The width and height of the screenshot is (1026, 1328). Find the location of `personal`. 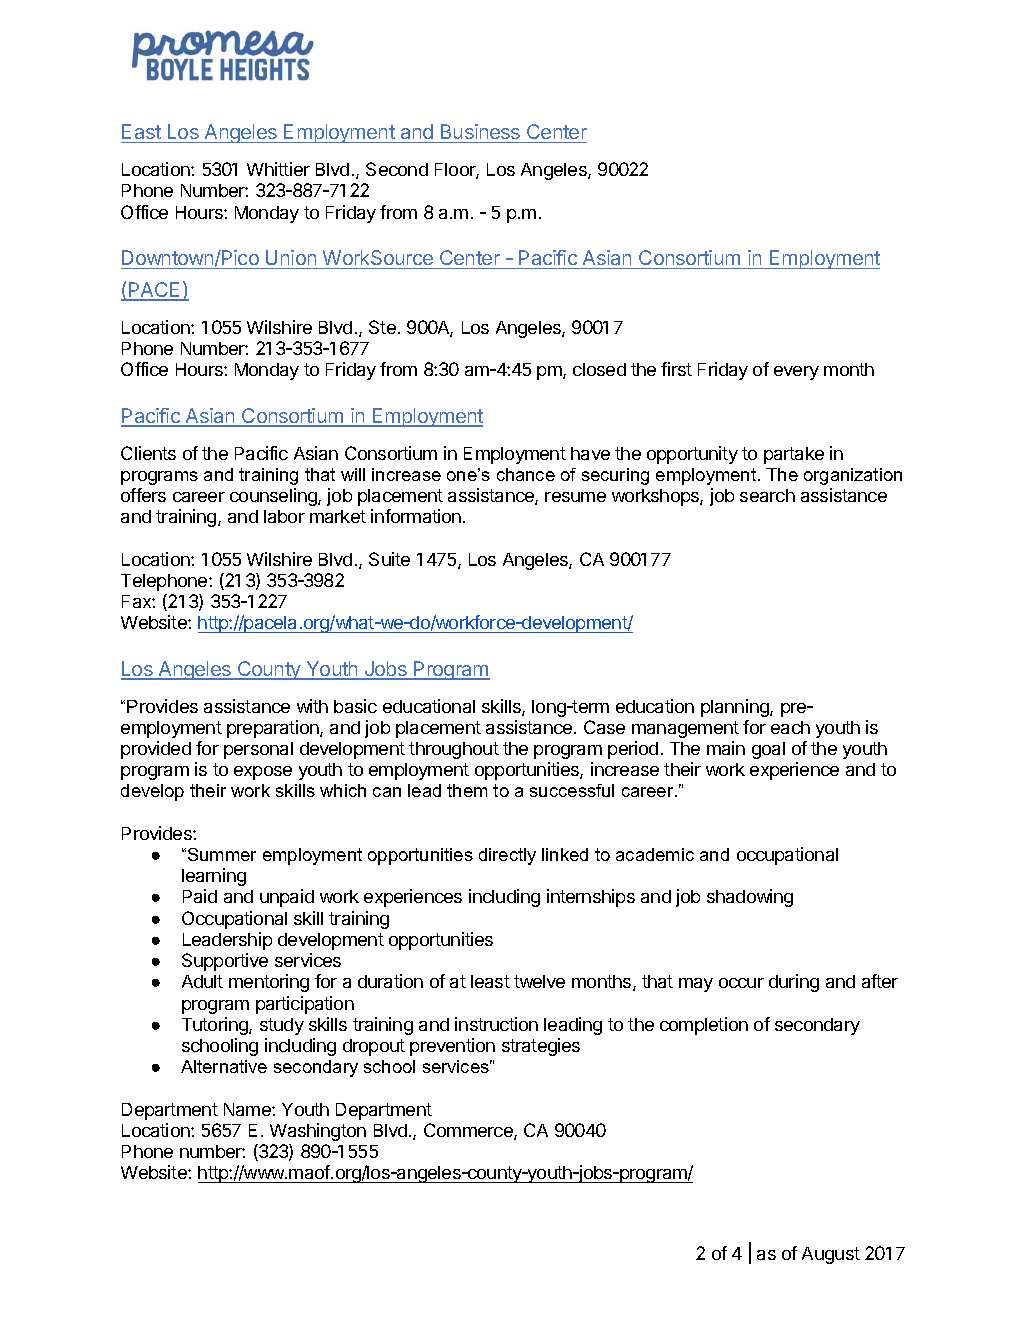

personal is located at coordinates (258, 750).
